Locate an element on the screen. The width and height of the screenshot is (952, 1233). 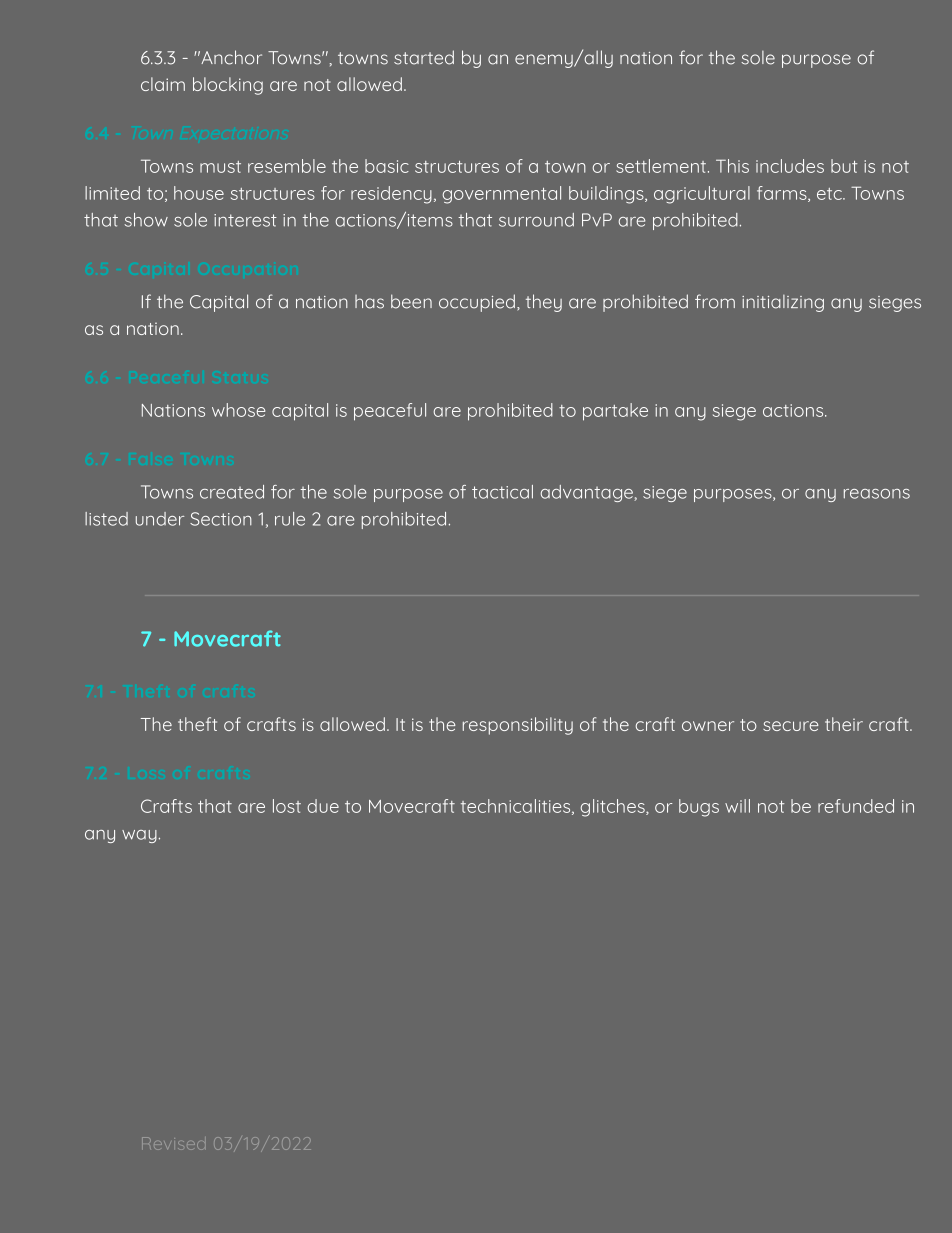
will is located at coordinates (737, 806).
